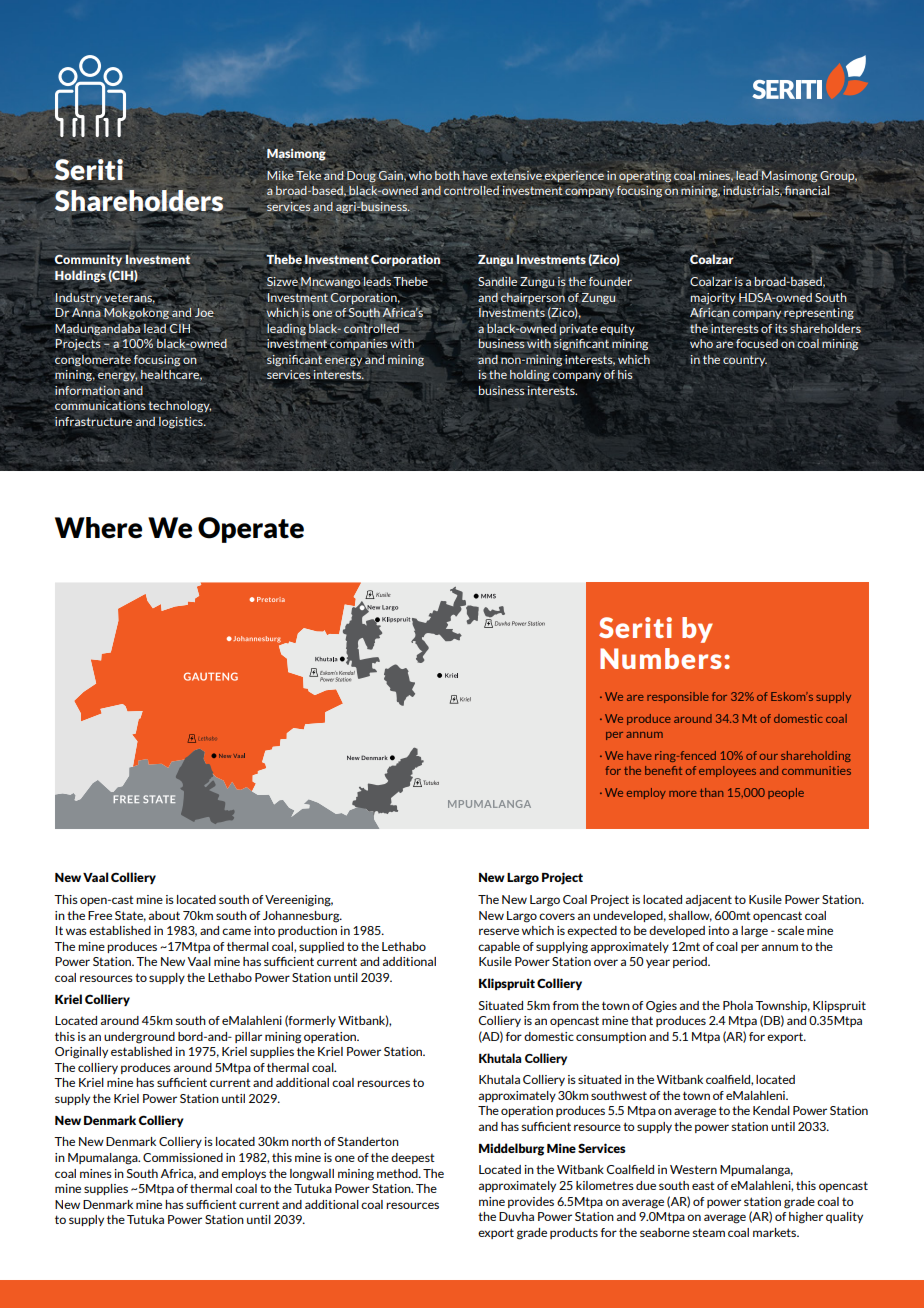 This screenshot has width=924, height=1308. Describe the element at coordinates (531, 1202) in the screenshot. I see `provides` at that location.
